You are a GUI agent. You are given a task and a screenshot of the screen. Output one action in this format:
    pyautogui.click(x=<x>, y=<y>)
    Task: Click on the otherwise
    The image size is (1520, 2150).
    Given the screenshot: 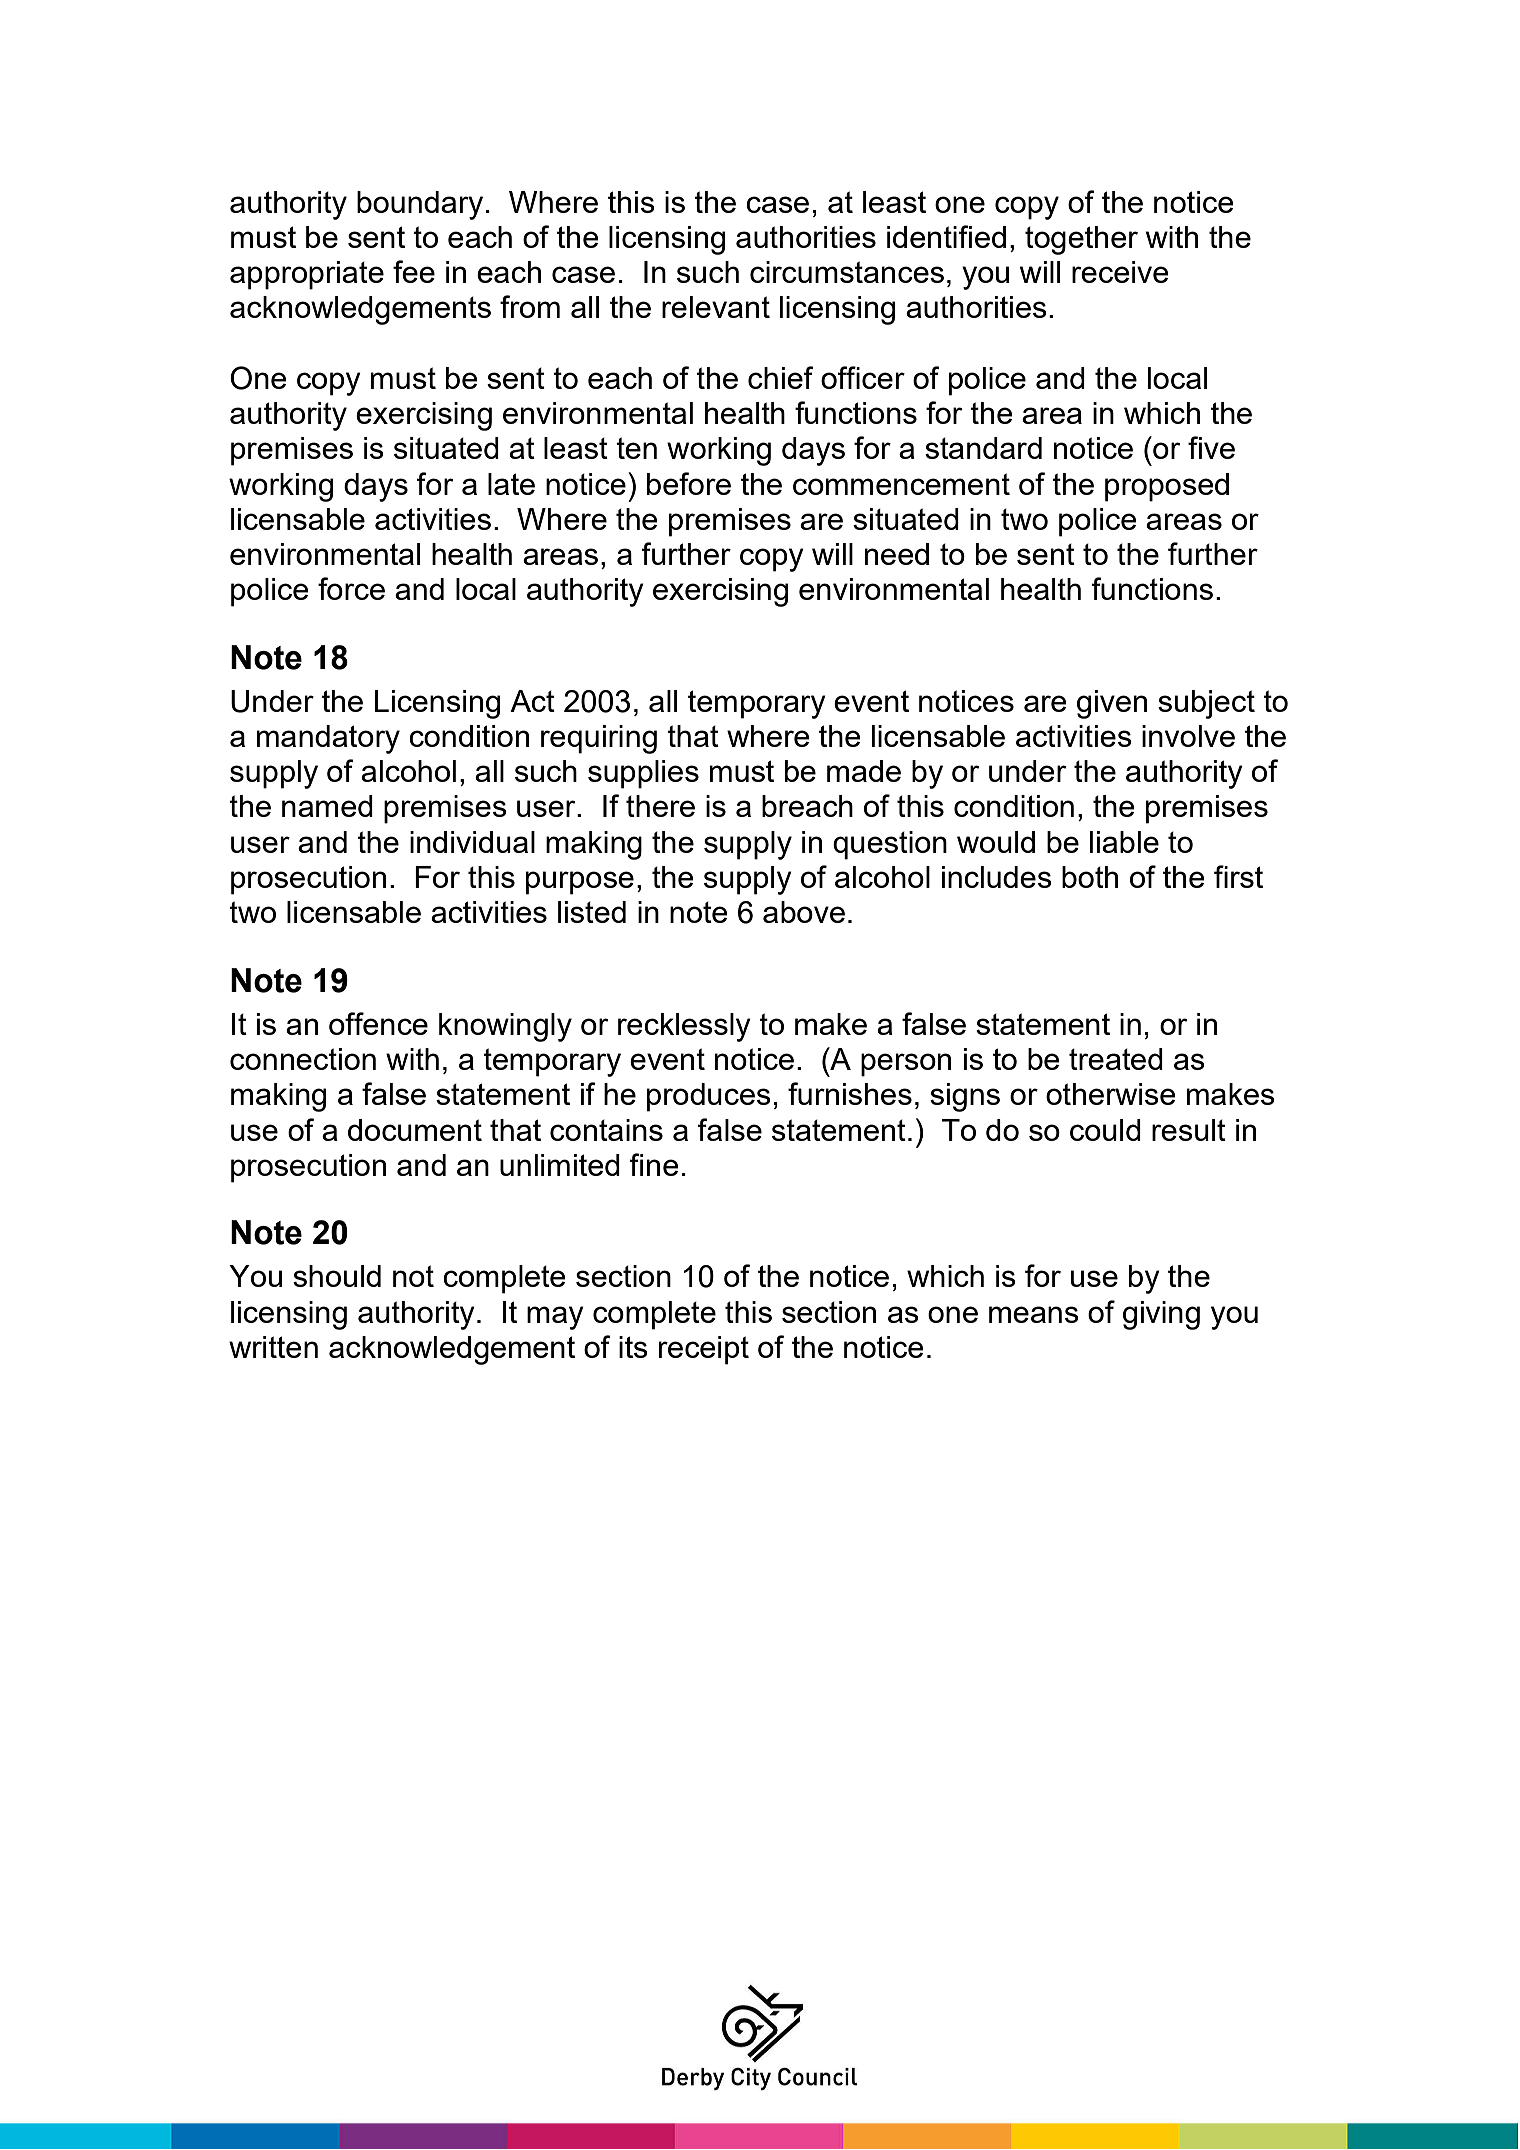 What is the action you would take?
    pyautogui.click(x=1111, y=1094)
